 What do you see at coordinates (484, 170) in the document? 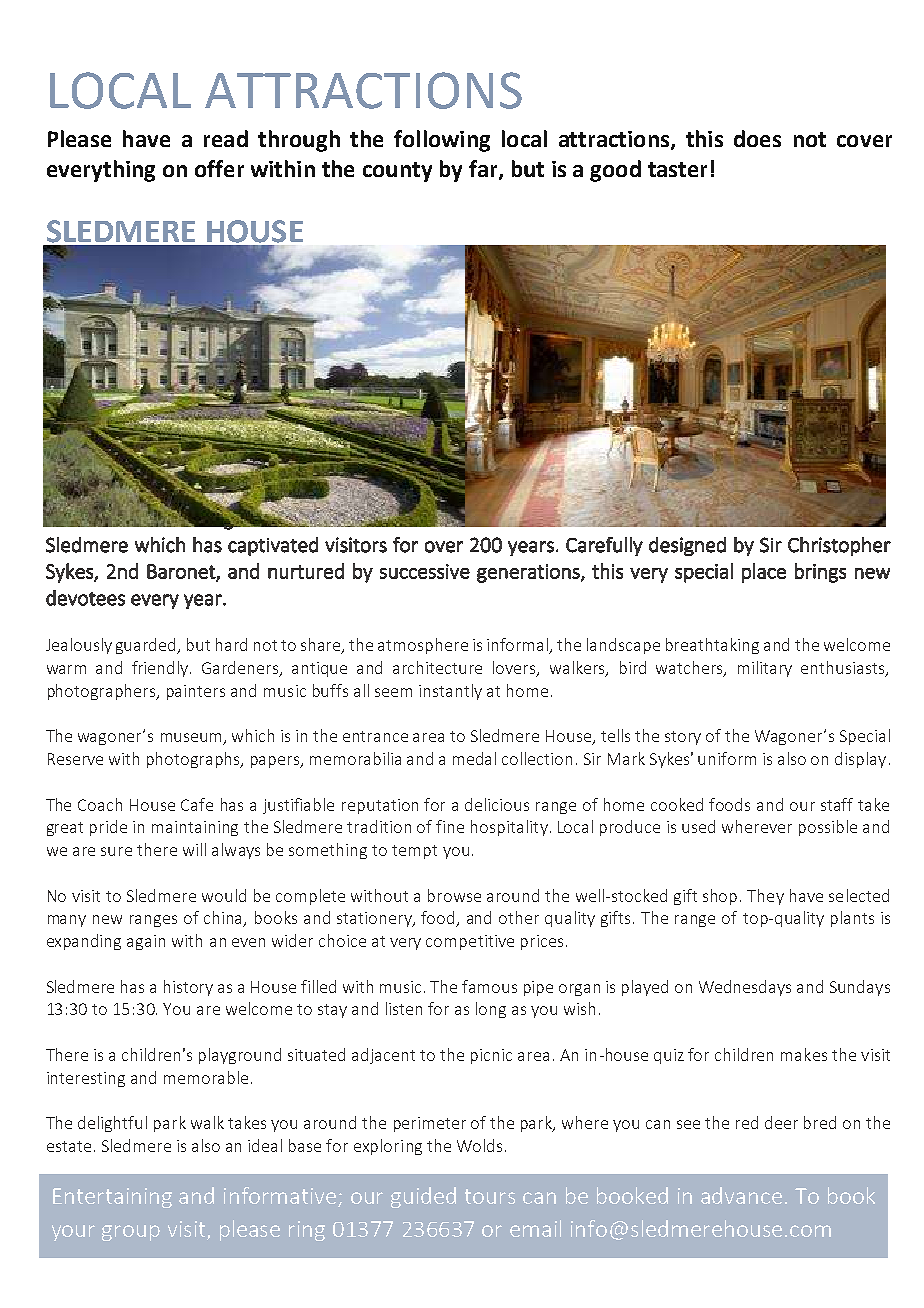
I see `far` at bounding box center [484, 170].
